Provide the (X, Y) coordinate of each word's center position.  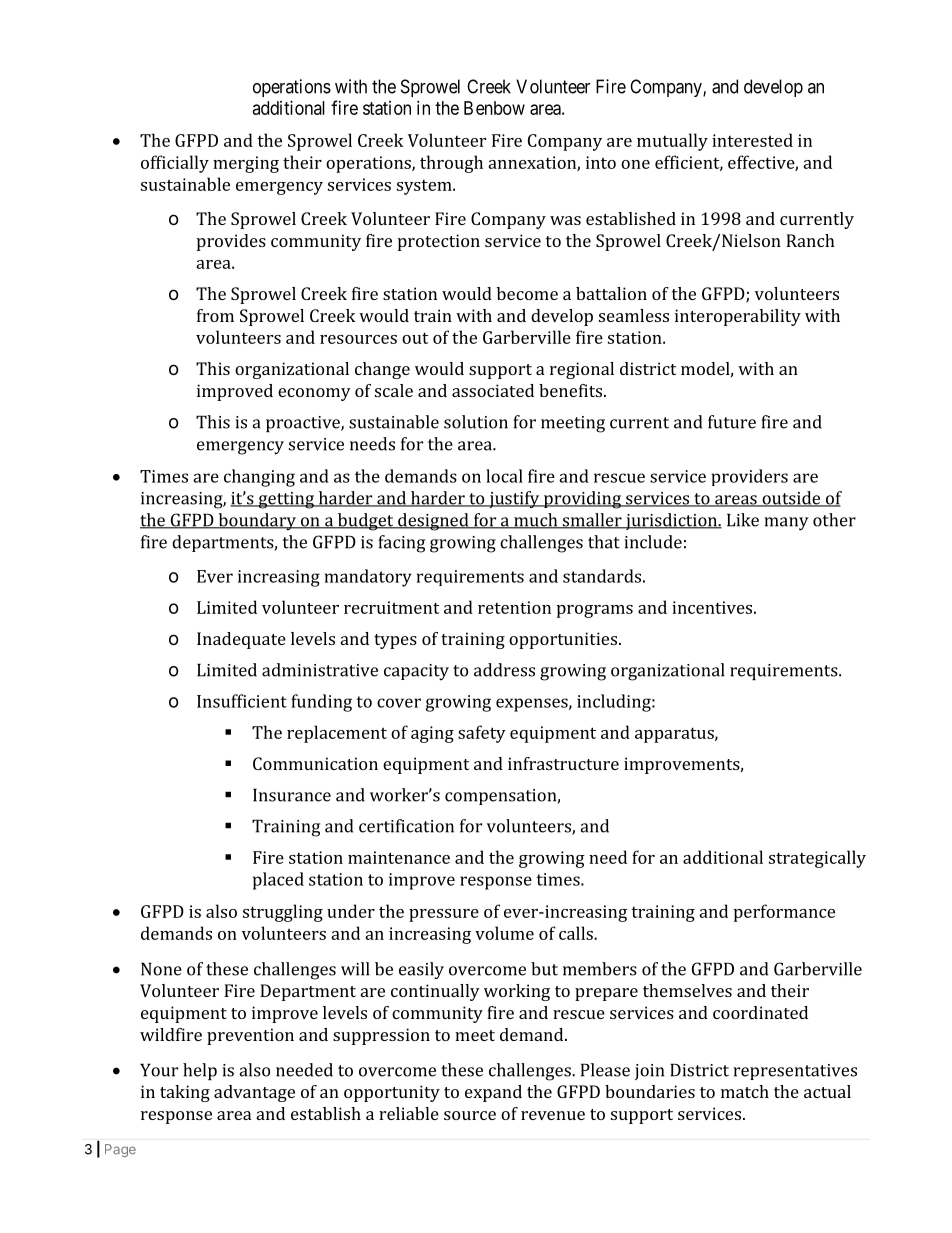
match (745, 1091)
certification (406, 826)
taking (185, 1093)
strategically (817, 859)
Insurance (292, 795)
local (504, 476)
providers (749, 477)
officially (175, 164)
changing (259, 478)
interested (752, 140)
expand (493, 1093)
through (451, 164)
